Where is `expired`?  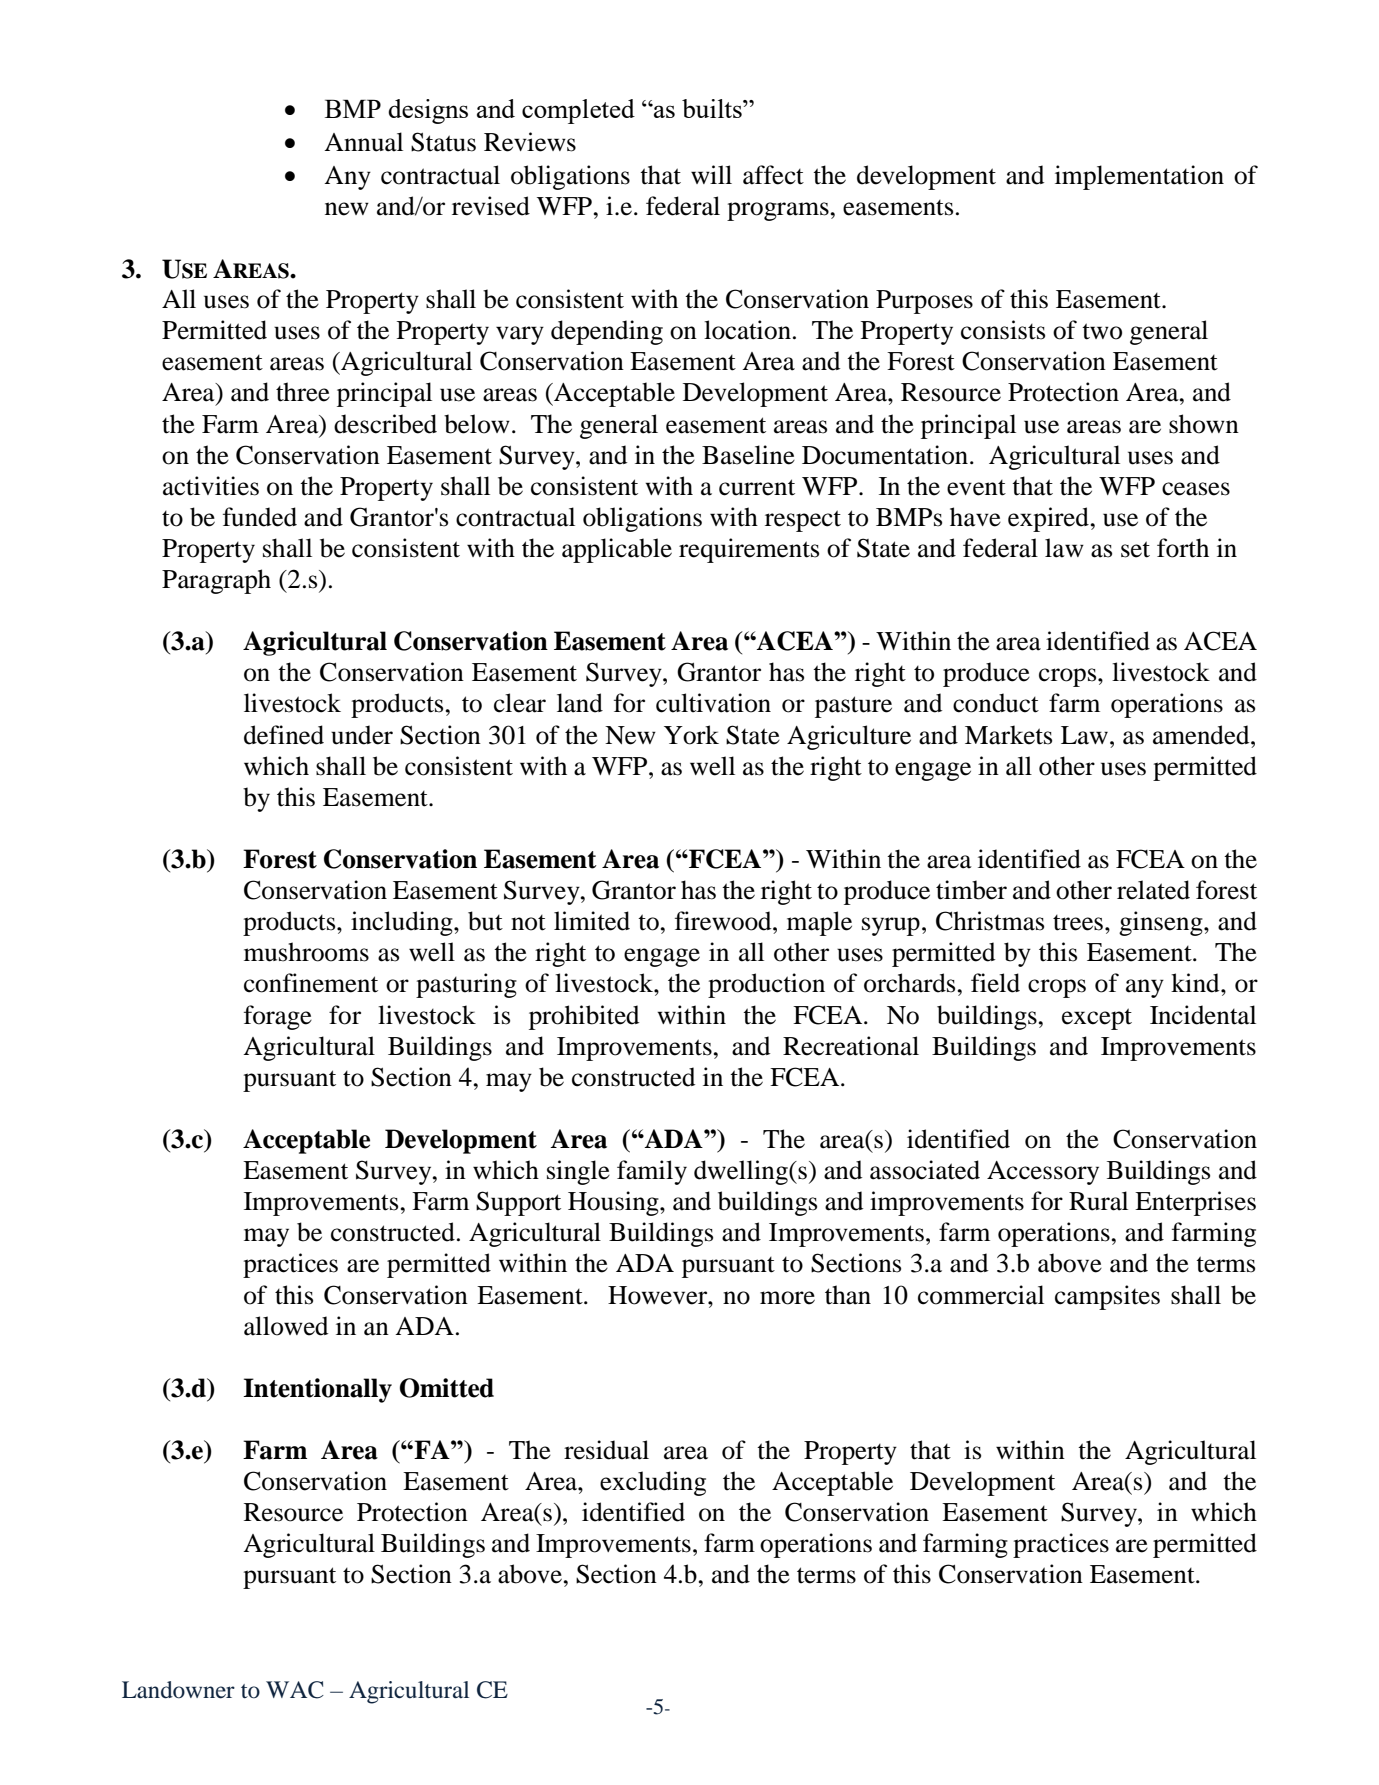 expired is located at coordinates (1049, 519).
